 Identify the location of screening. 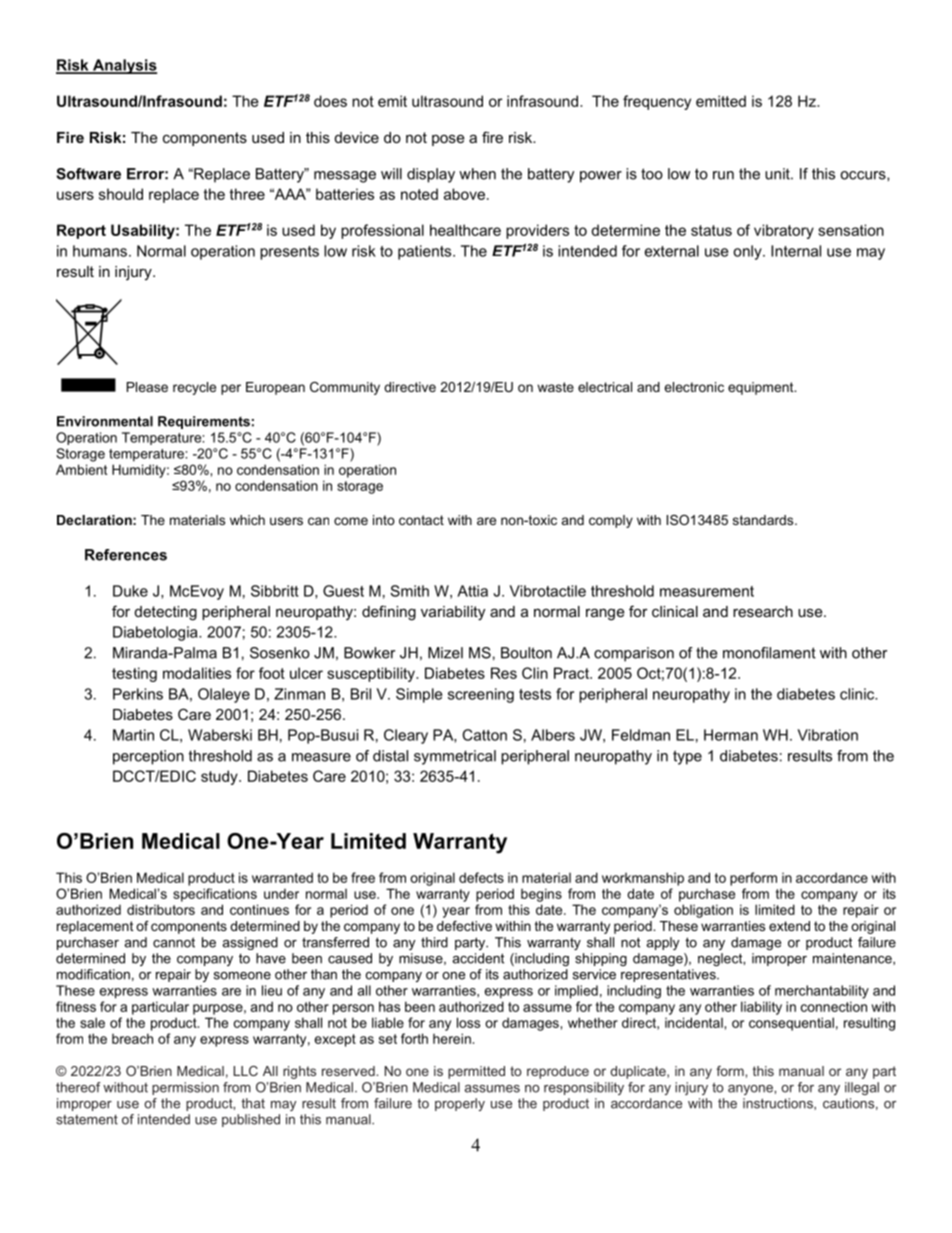
(481, 695).
